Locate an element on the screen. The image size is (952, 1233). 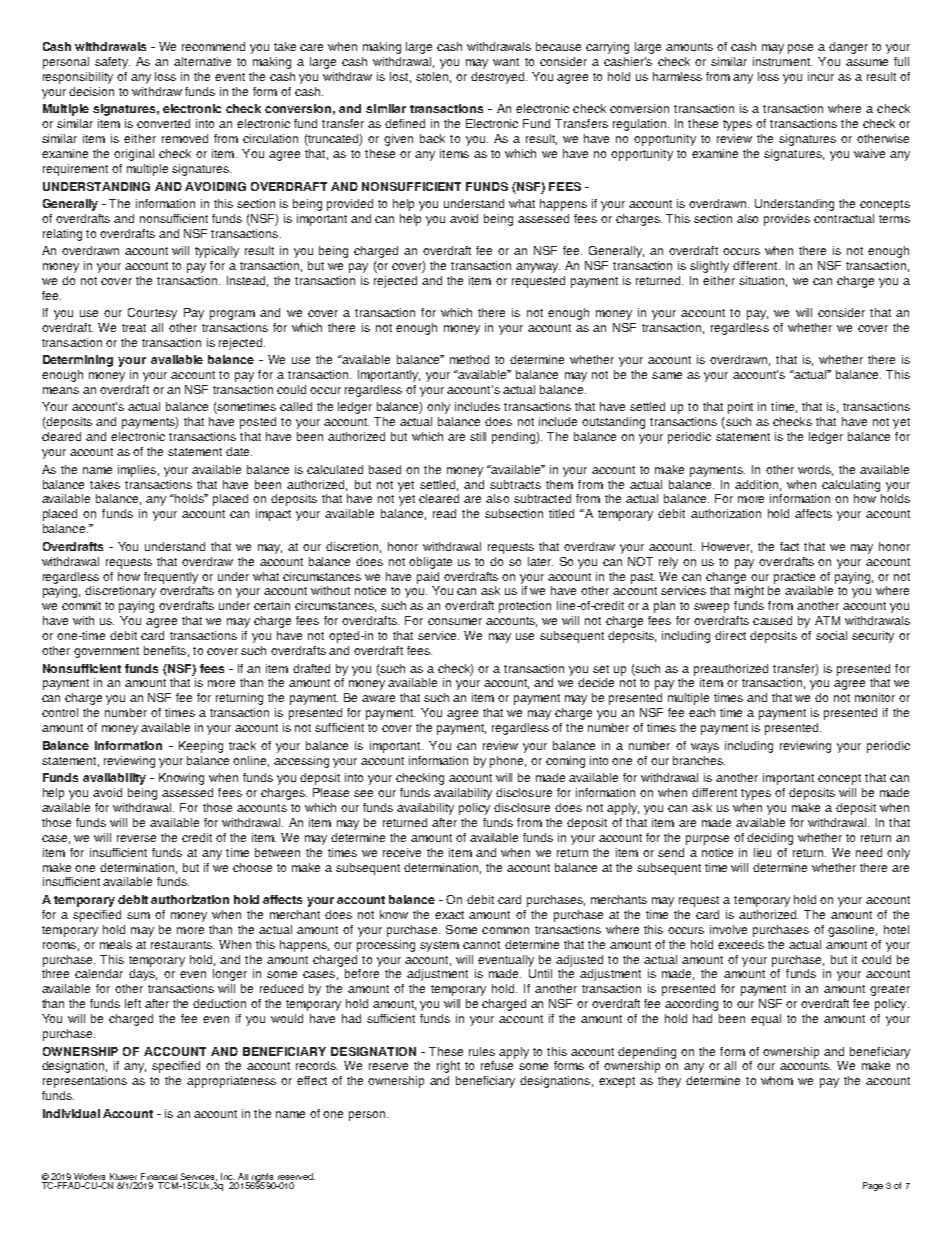
consumer is located at coordinates (455, 621).
